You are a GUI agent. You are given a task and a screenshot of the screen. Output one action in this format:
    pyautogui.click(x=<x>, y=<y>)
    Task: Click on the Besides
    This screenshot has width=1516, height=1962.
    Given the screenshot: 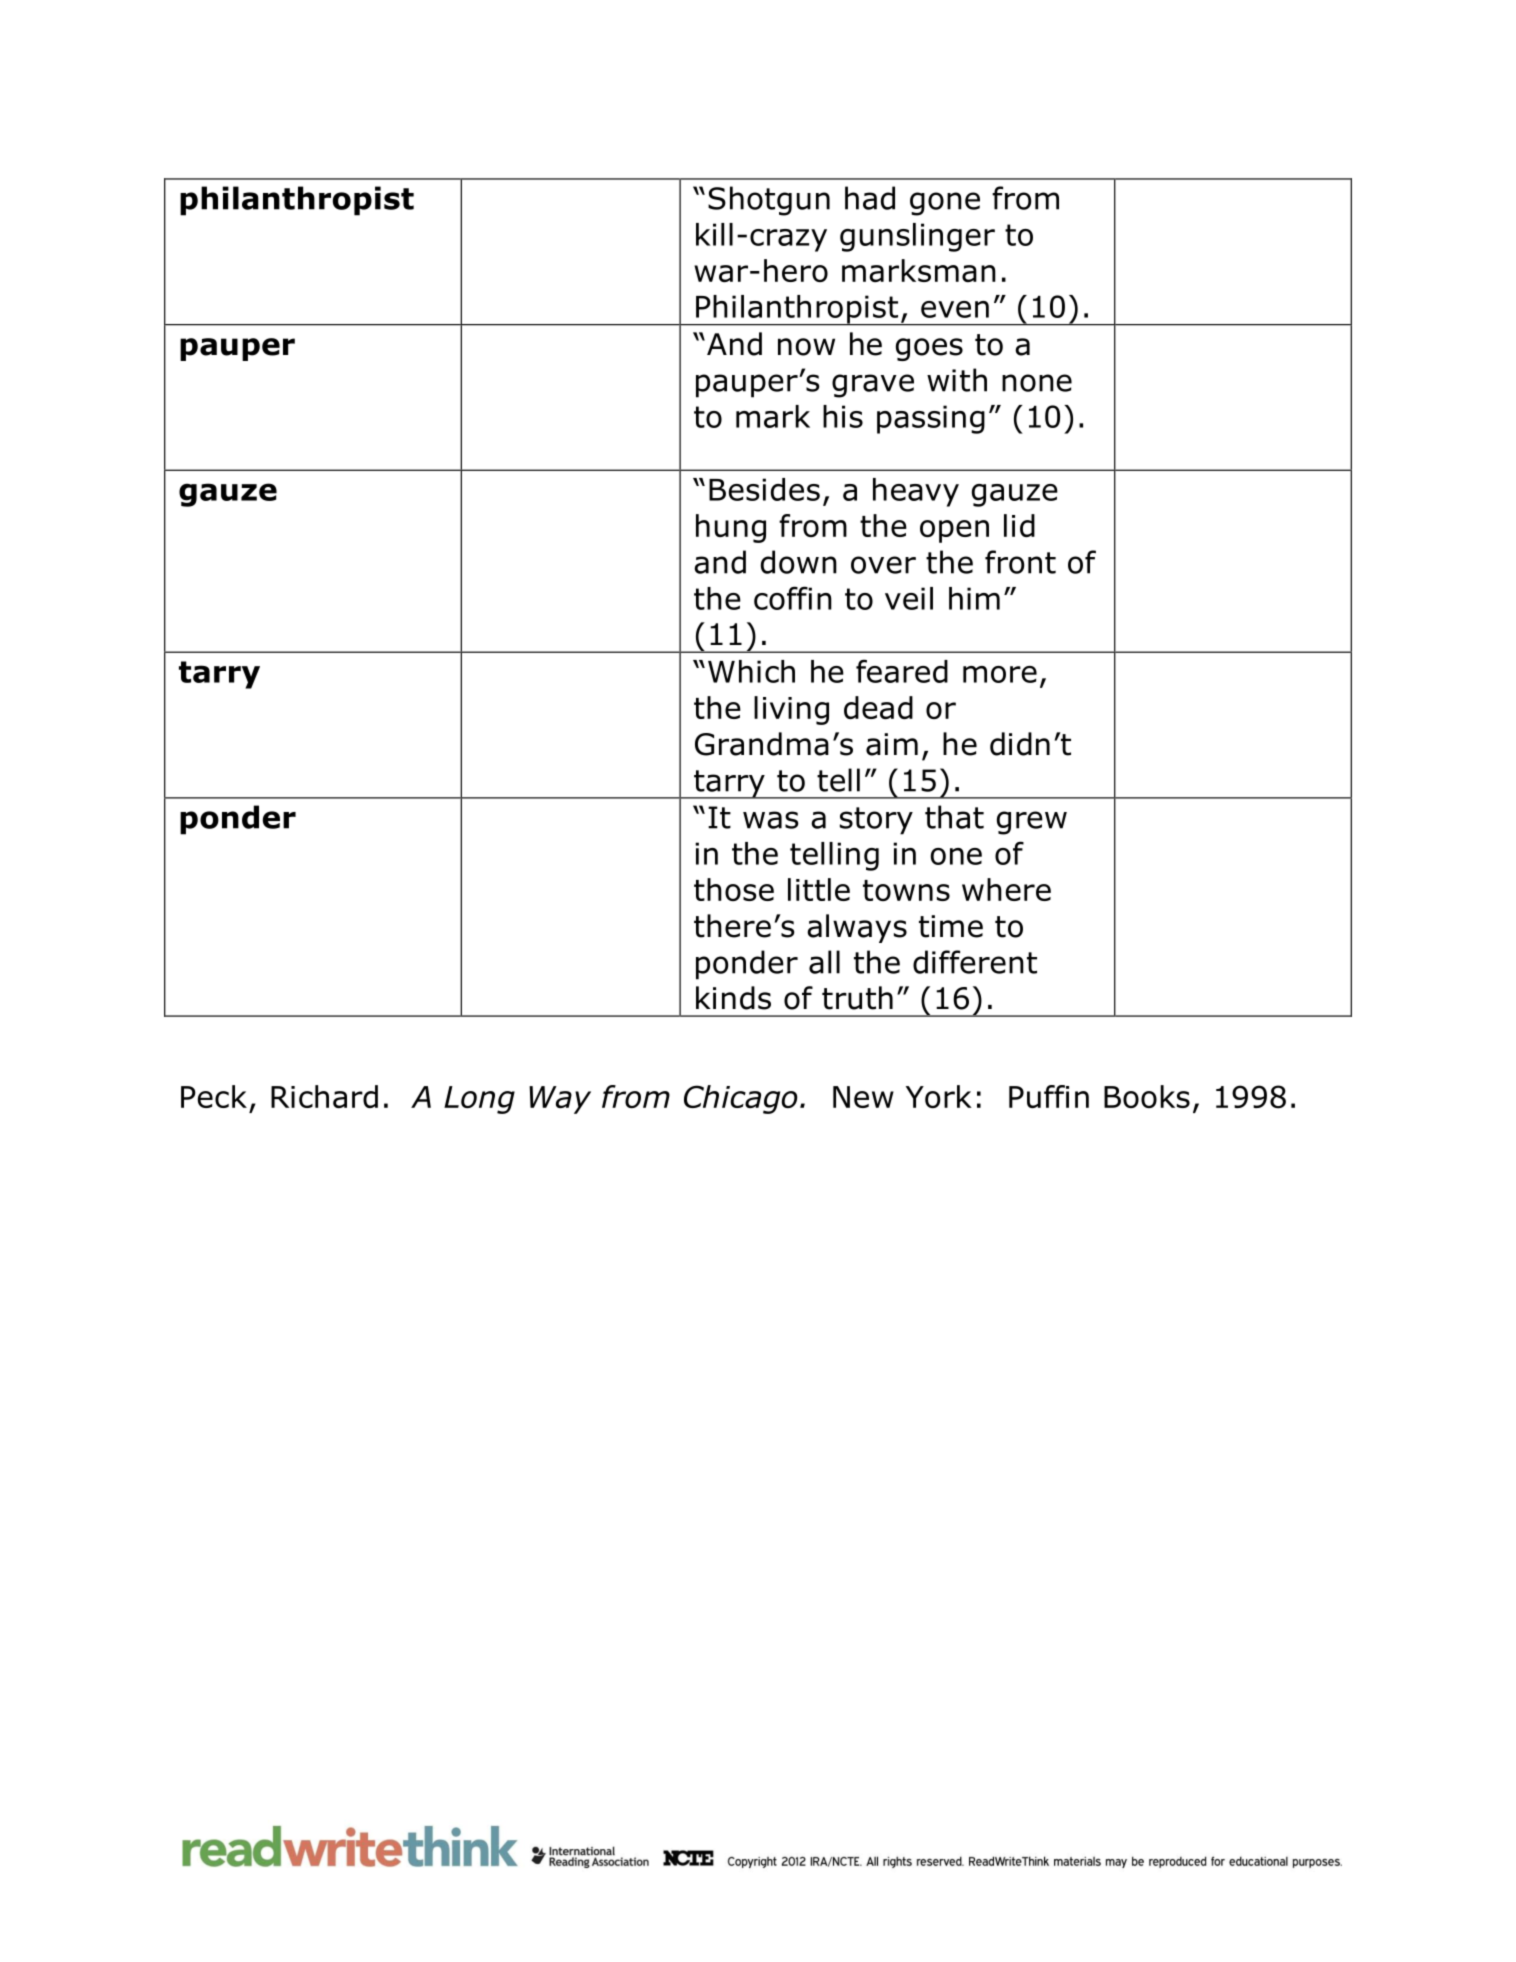 What is the action you would take?
    pyautogui.click(x=764, y=489)
